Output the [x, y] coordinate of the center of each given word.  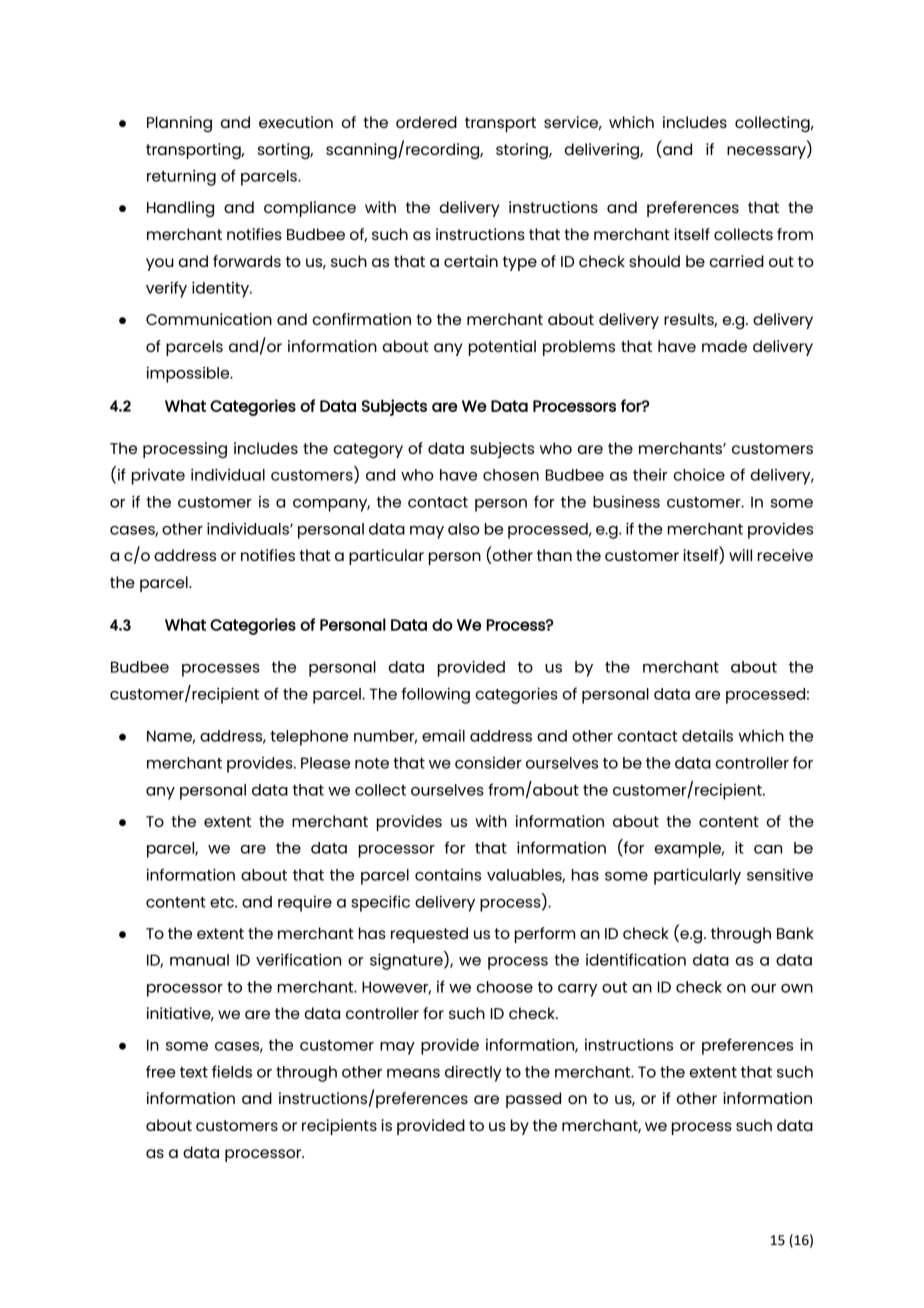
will [740, 555]
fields [232, 1071]
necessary [767, 152]
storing [523, 151]
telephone [309, 738]
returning [181, 178]
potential [502, 348]
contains [448, 875]
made [724, 346]
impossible [189, 374]
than [554, 555]
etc [223, 902]
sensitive [780, 874]
